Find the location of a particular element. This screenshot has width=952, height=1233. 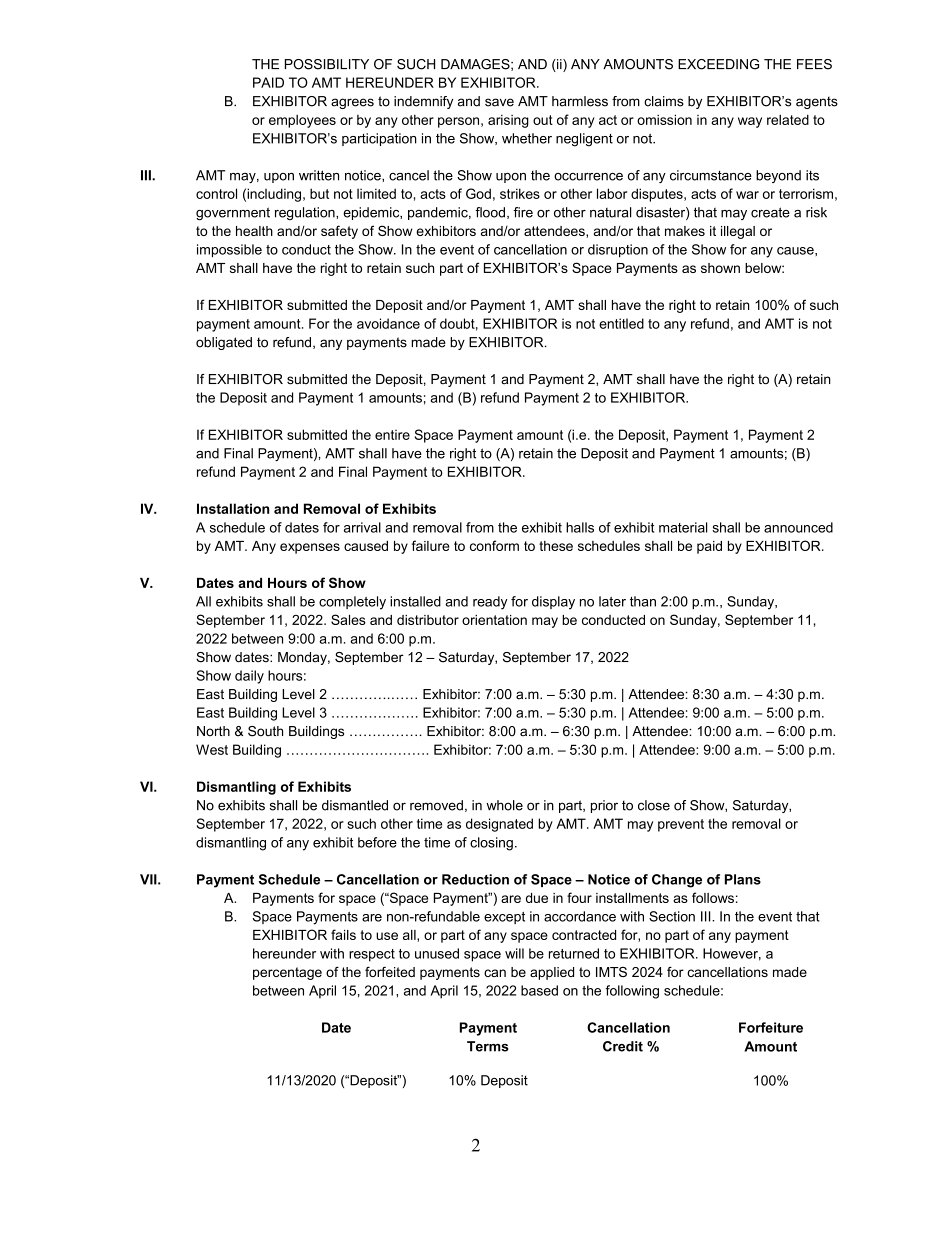

Forfeiture is located at coordinates (771, 1027).
